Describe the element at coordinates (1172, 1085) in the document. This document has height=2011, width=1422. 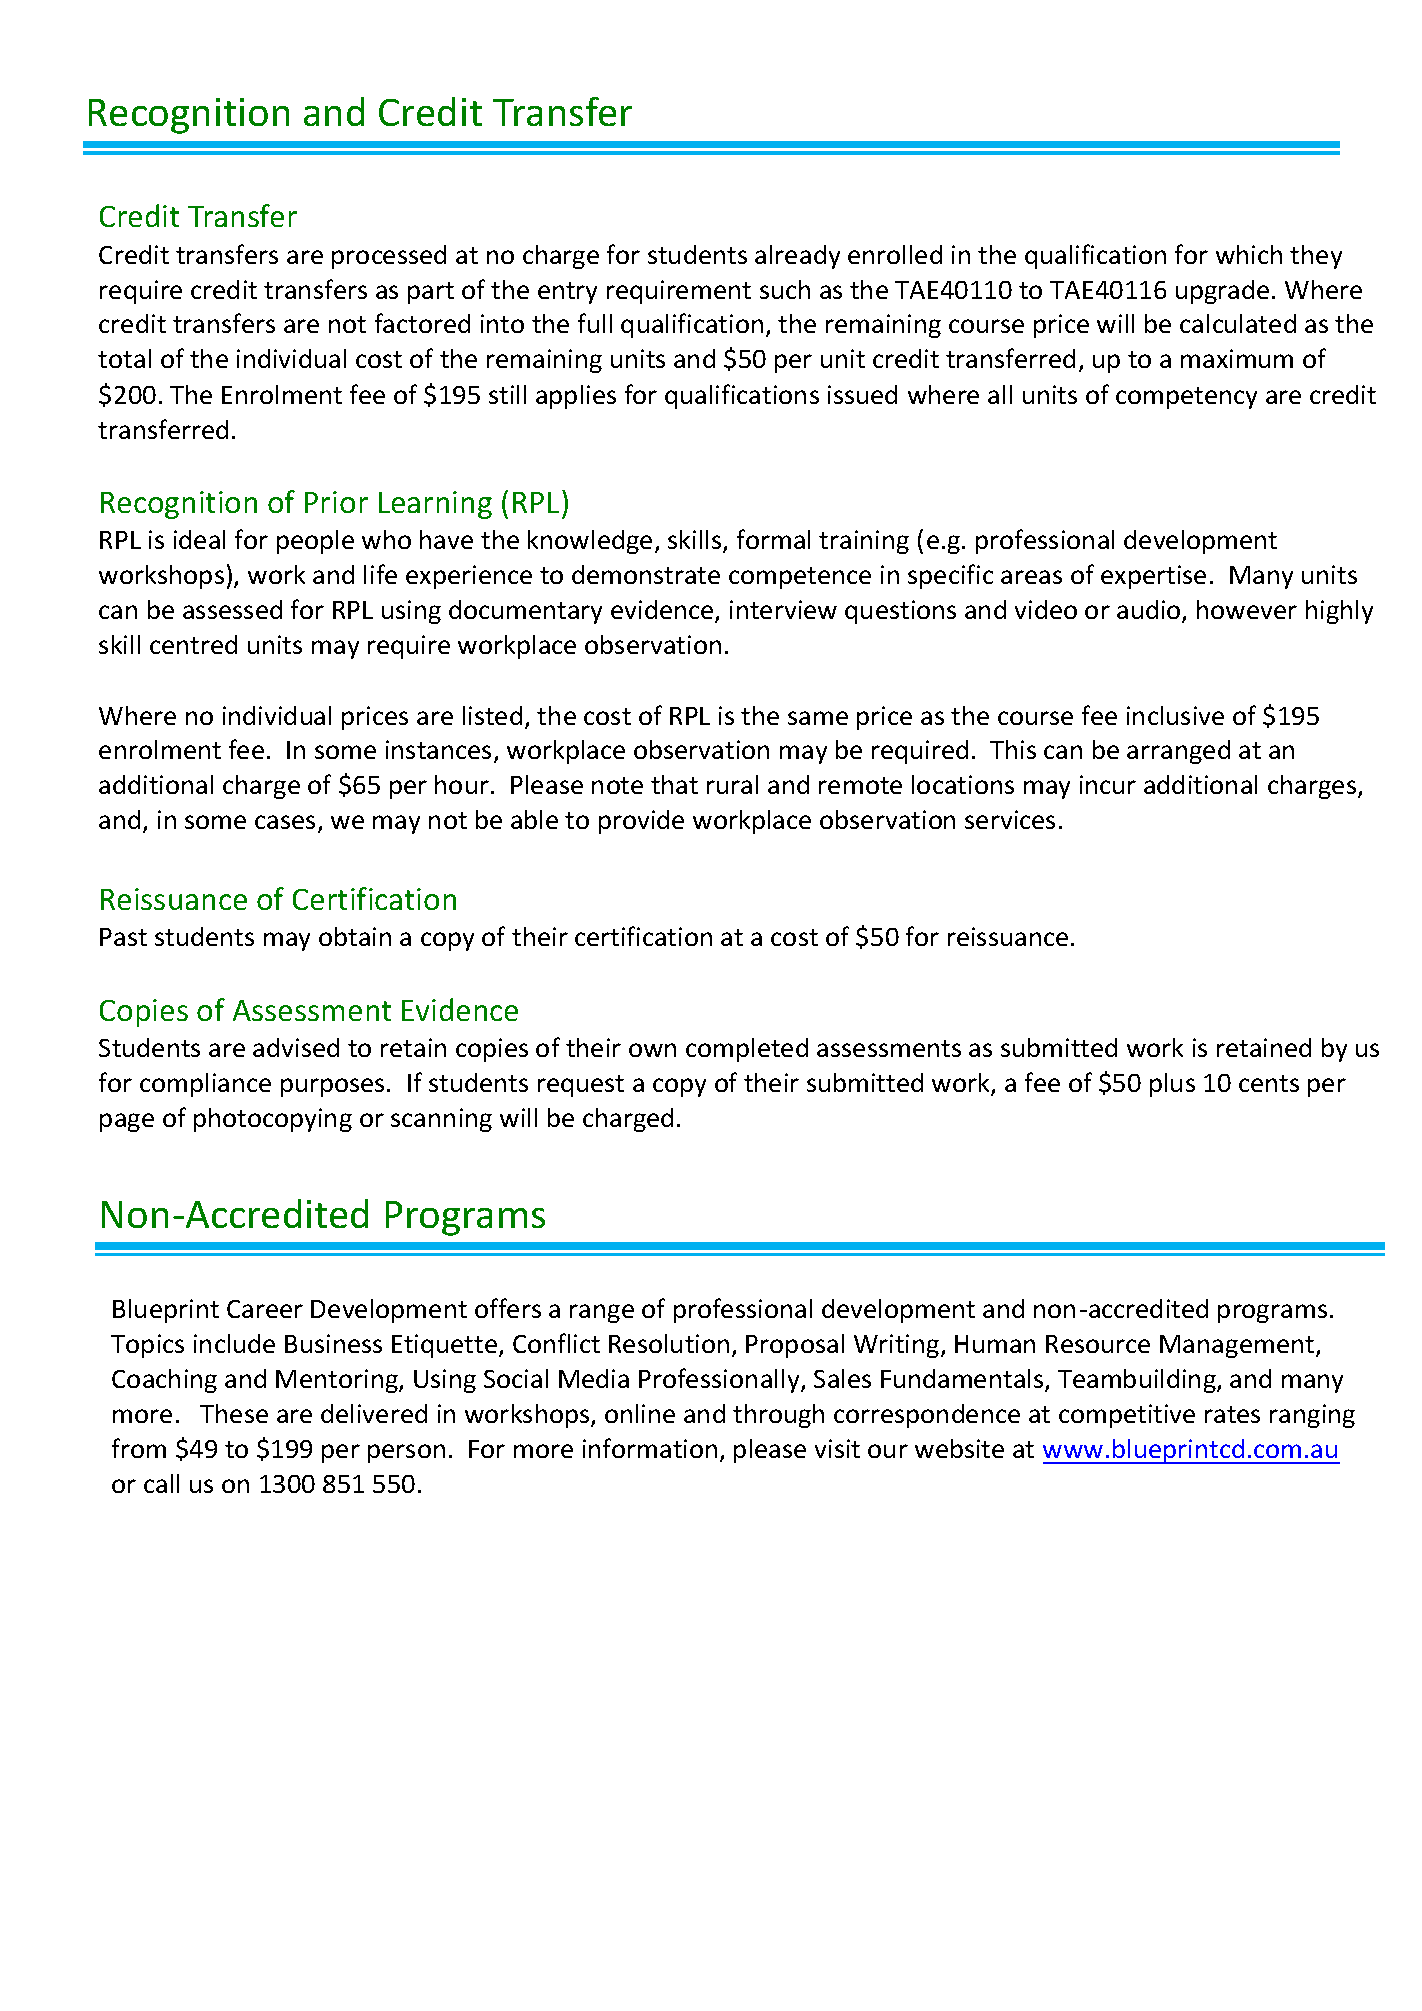
I see `plus` at that location.
